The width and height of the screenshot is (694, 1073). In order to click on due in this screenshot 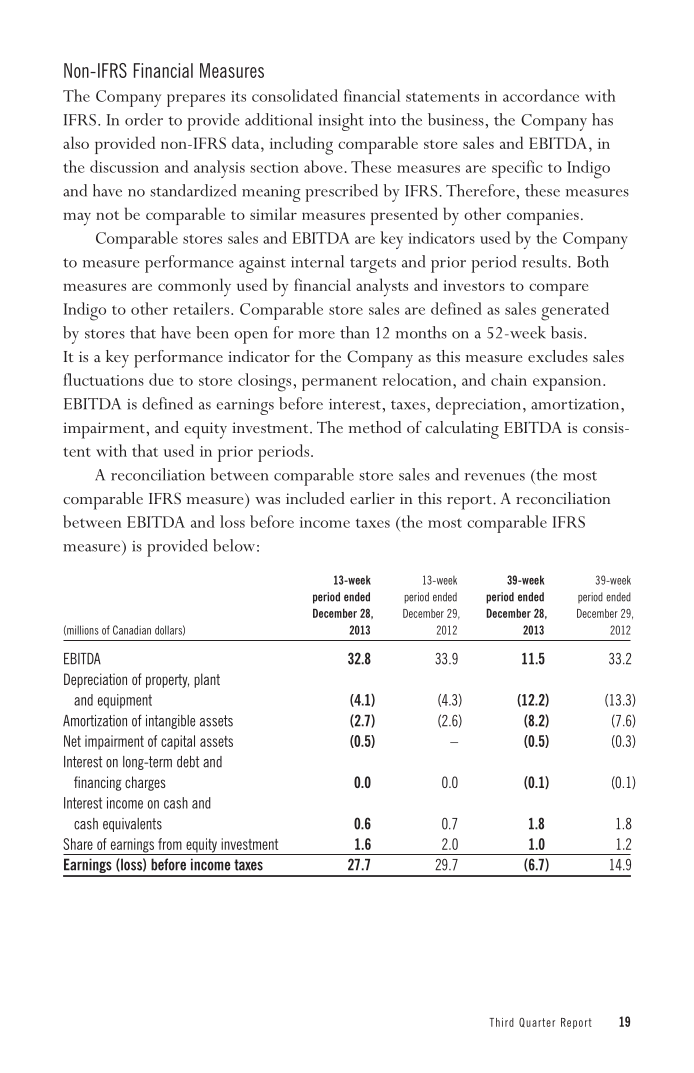, I will do `click(161, 379)`.
